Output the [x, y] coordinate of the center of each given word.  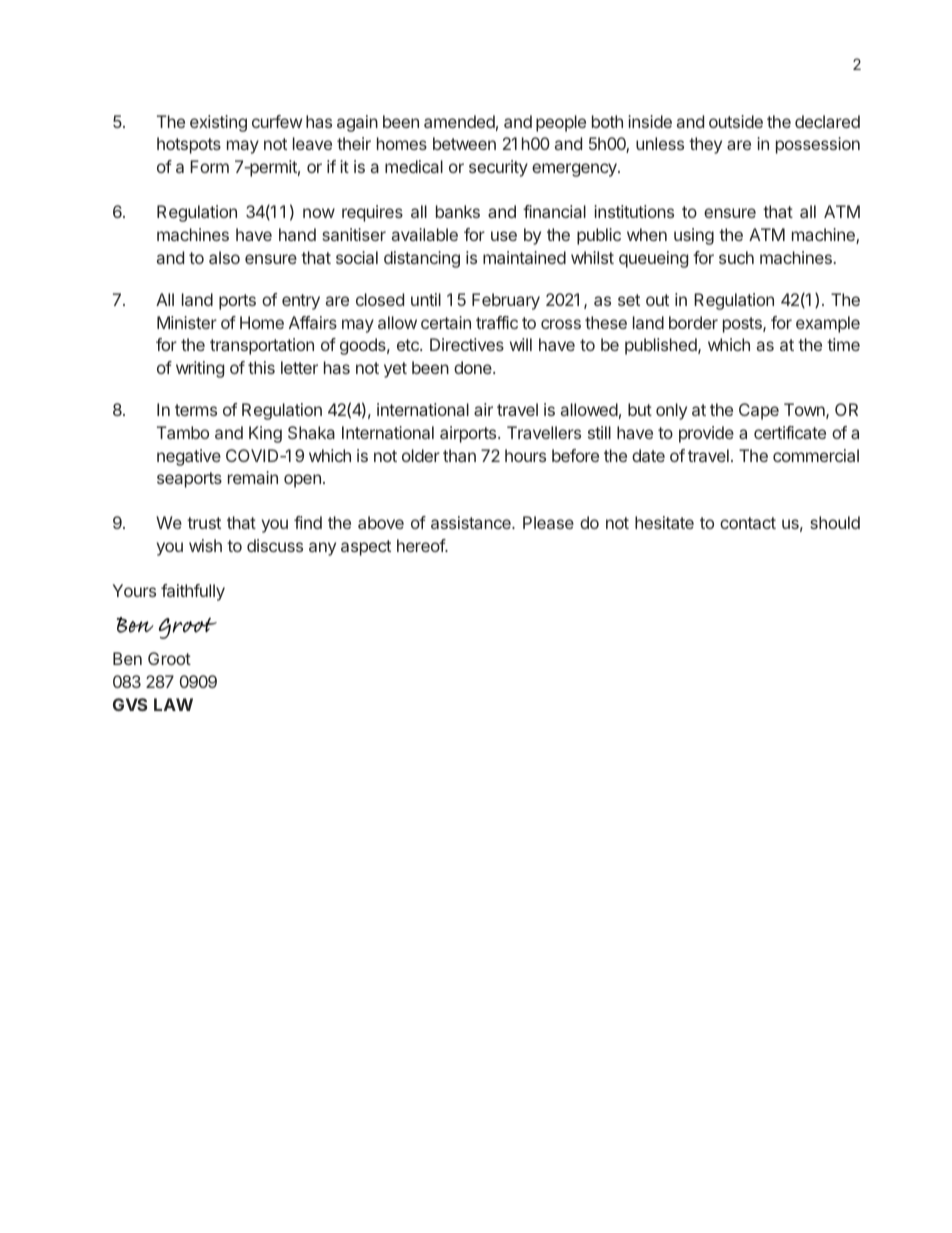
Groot [169, 658]
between [464, 143]
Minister [187, 322]
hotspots [189, 145]
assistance [472, 522]
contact [748, 523]
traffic [497, 322]
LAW [173, 704]
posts [743, 325]
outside [736, 121]
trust [204, 523]
